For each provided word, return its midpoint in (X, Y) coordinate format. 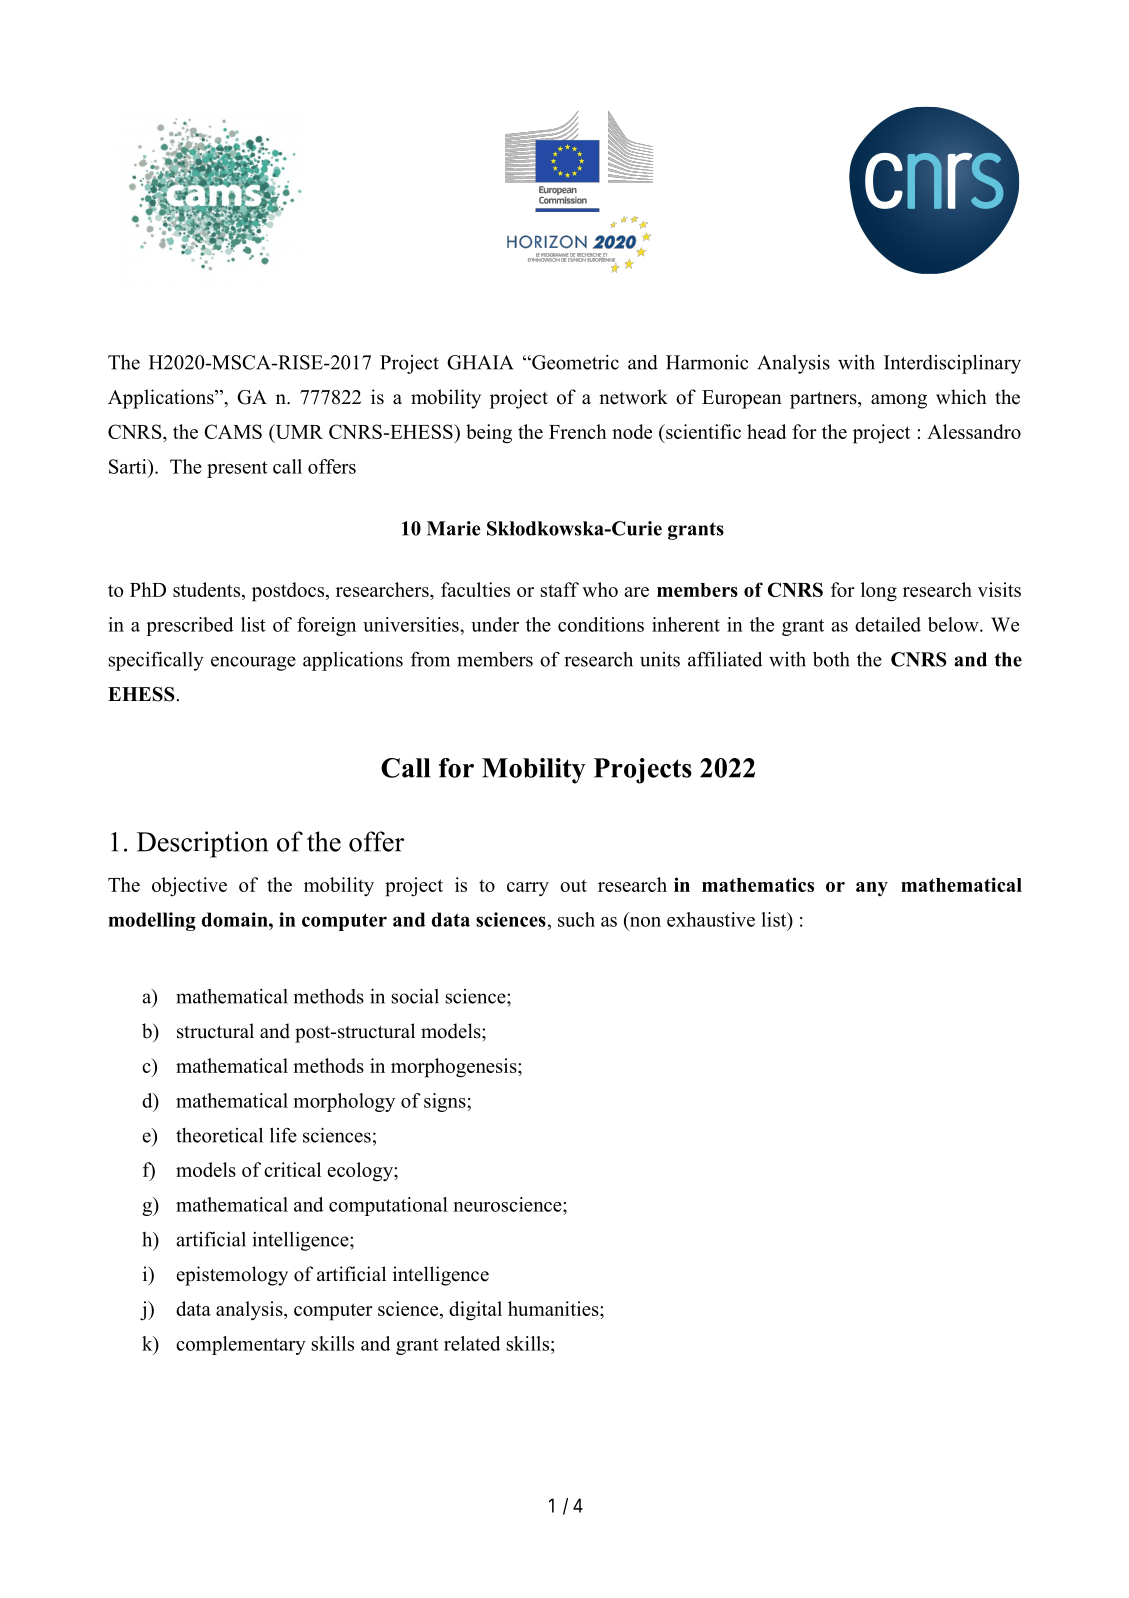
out (573, 885)
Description (202, 844)
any (872, 889)
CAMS (233, 431)
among (899, 401)
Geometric (574, 362)
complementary (241, 1345)
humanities (554, 1308)
